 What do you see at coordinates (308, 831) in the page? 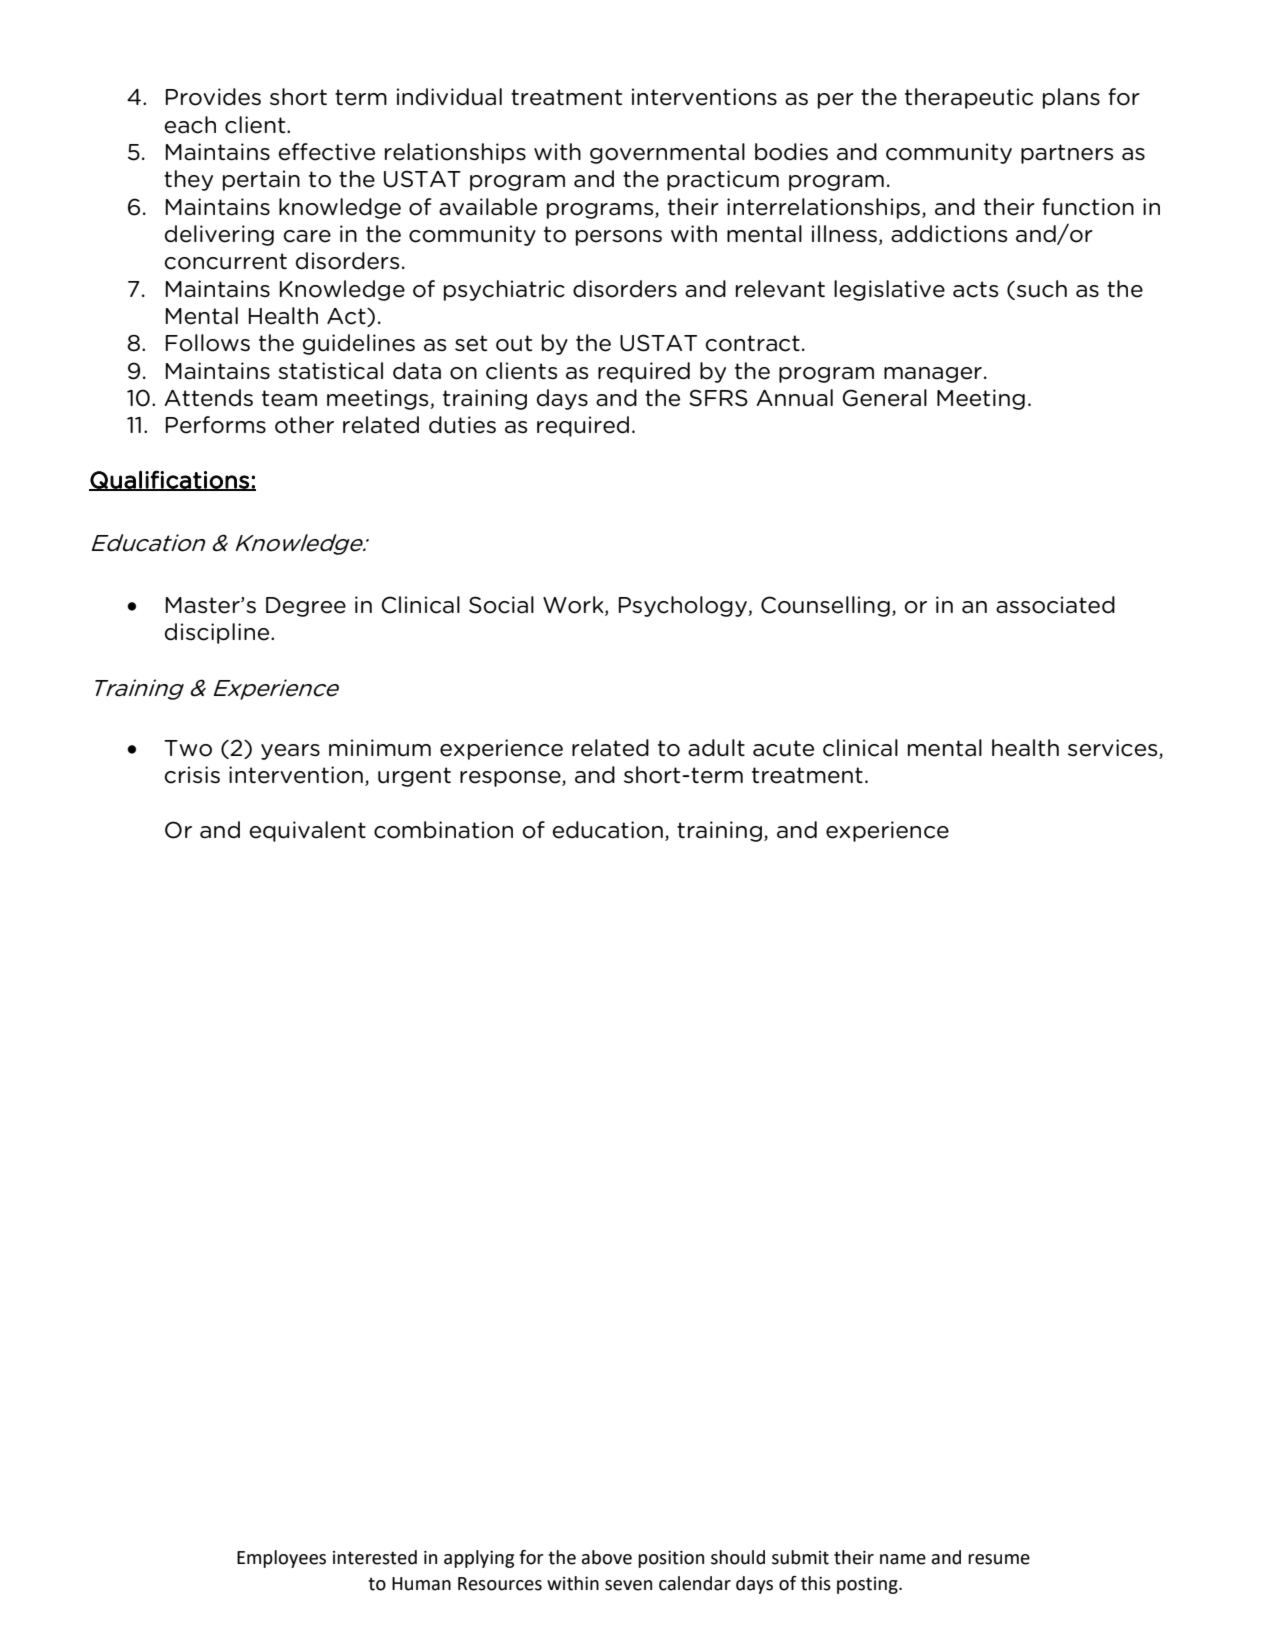
I see `equivalent` at bounding box center [308, 831].
